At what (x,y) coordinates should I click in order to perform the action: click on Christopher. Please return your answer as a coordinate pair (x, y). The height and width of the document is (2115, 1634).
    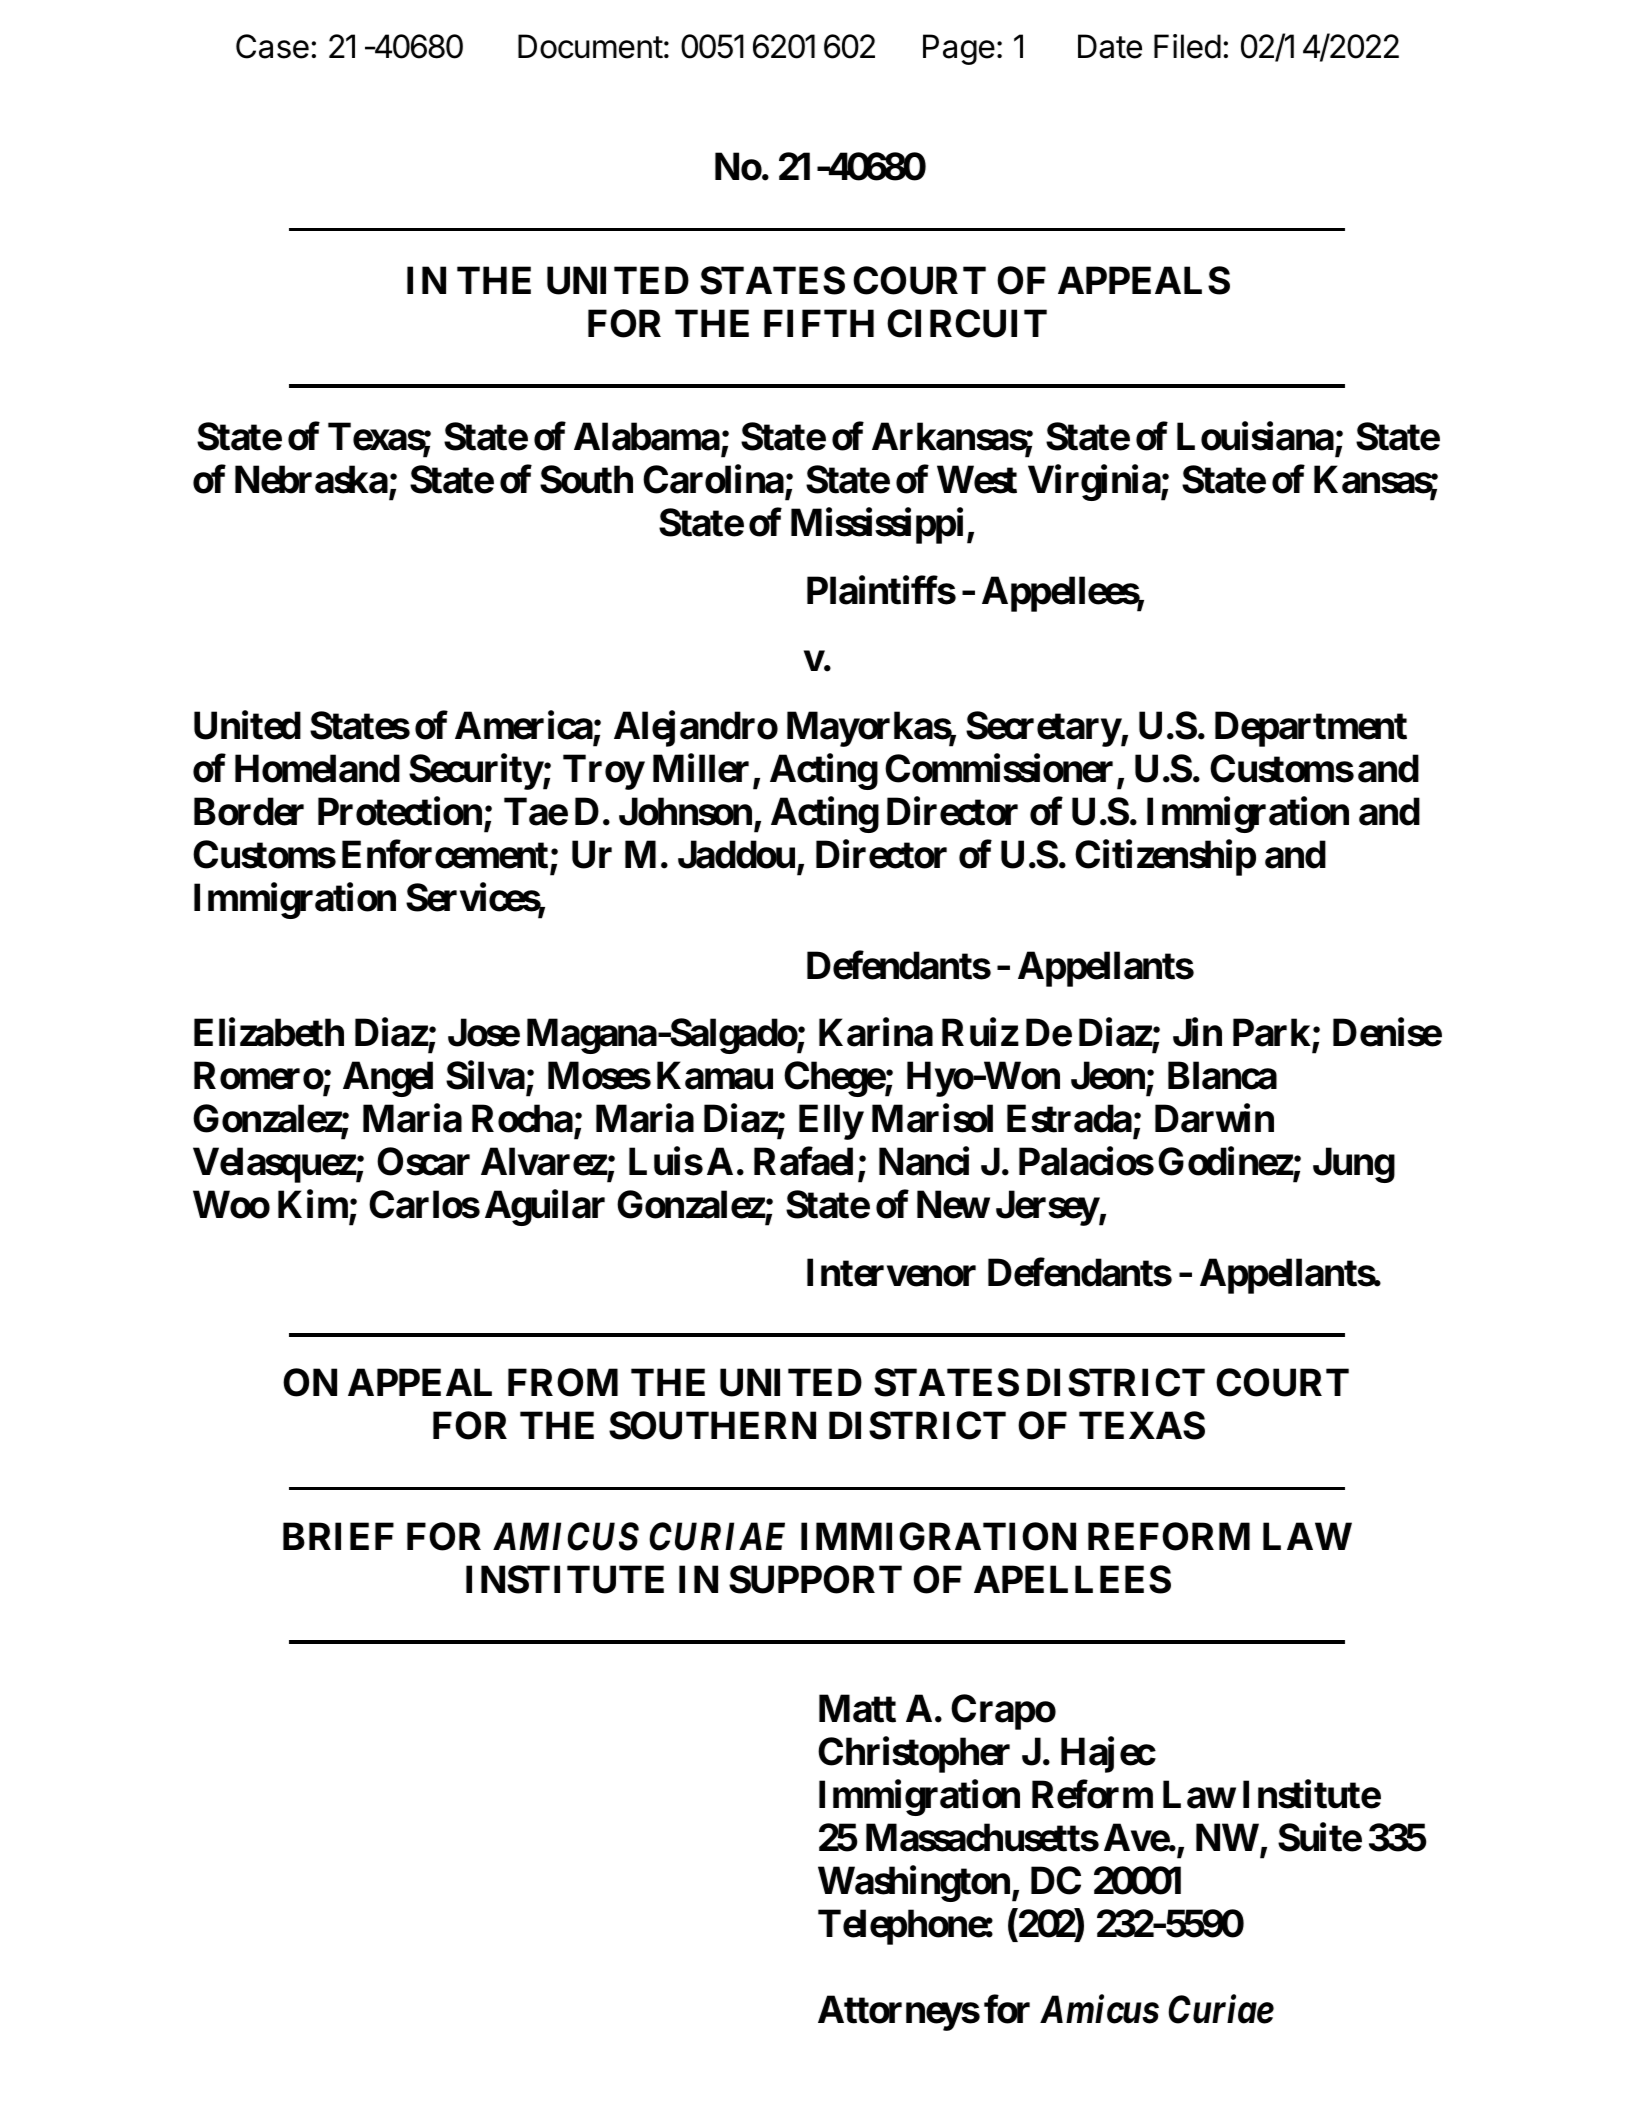
    Looking at the image, I should click on (914, 1755).
